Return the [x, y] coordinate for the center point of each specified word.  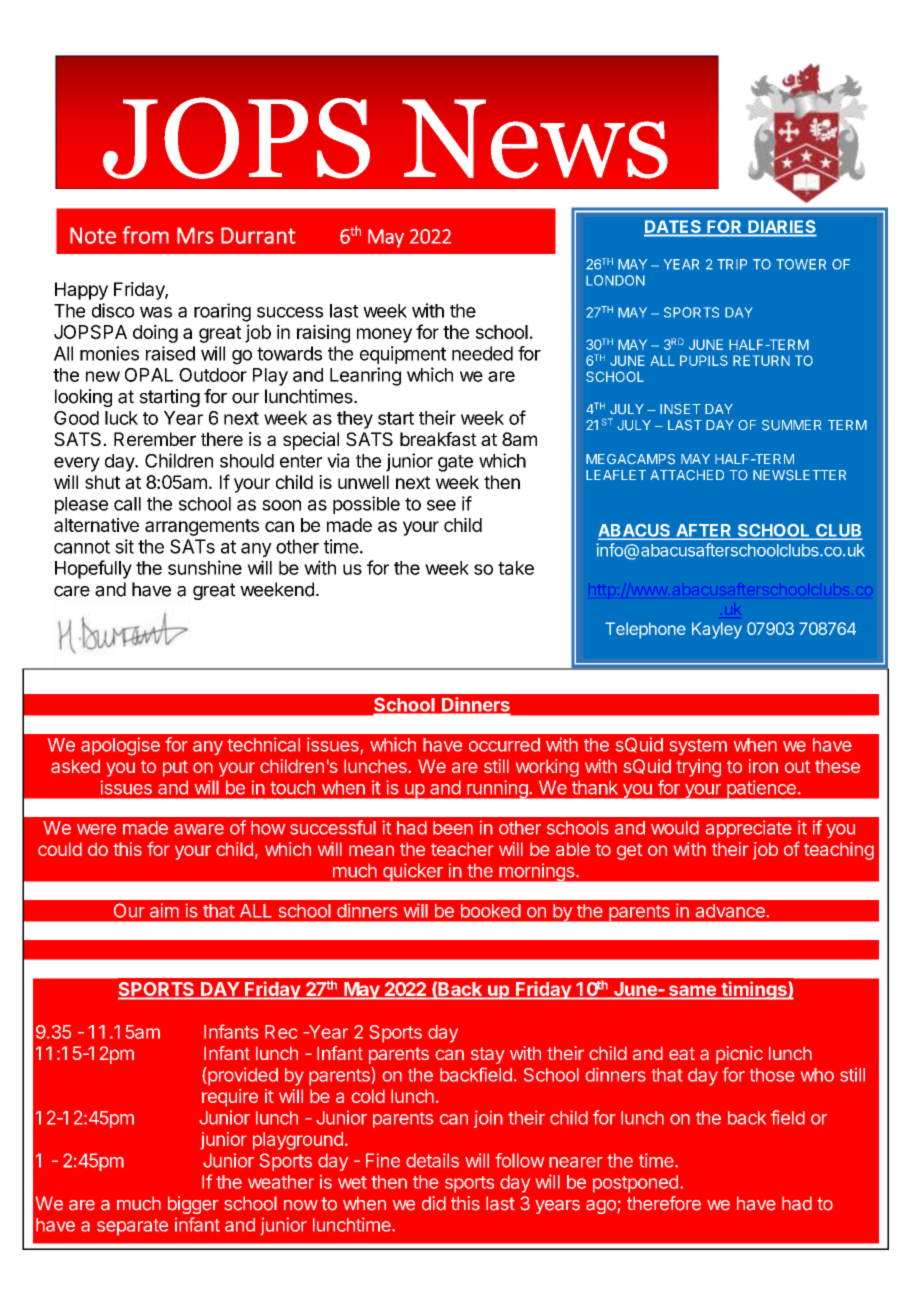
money [384, 335]
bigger [193, 1205]
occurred [504, 745]
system [698, 747]
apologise [120, 746]
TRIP [732, 264]
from [145, 235]
